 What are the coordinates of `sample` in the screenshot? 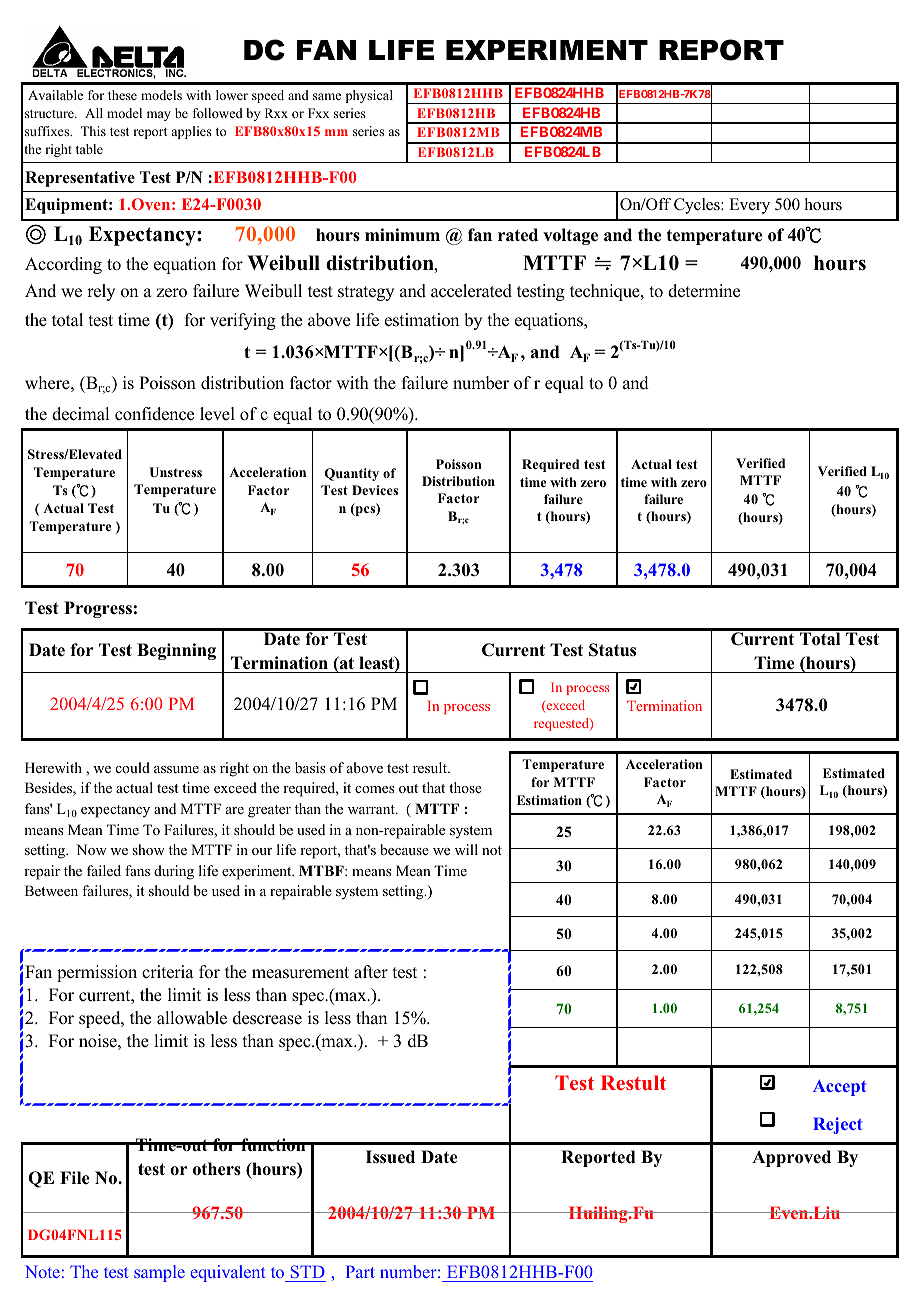 It's located at (159, 1273).
